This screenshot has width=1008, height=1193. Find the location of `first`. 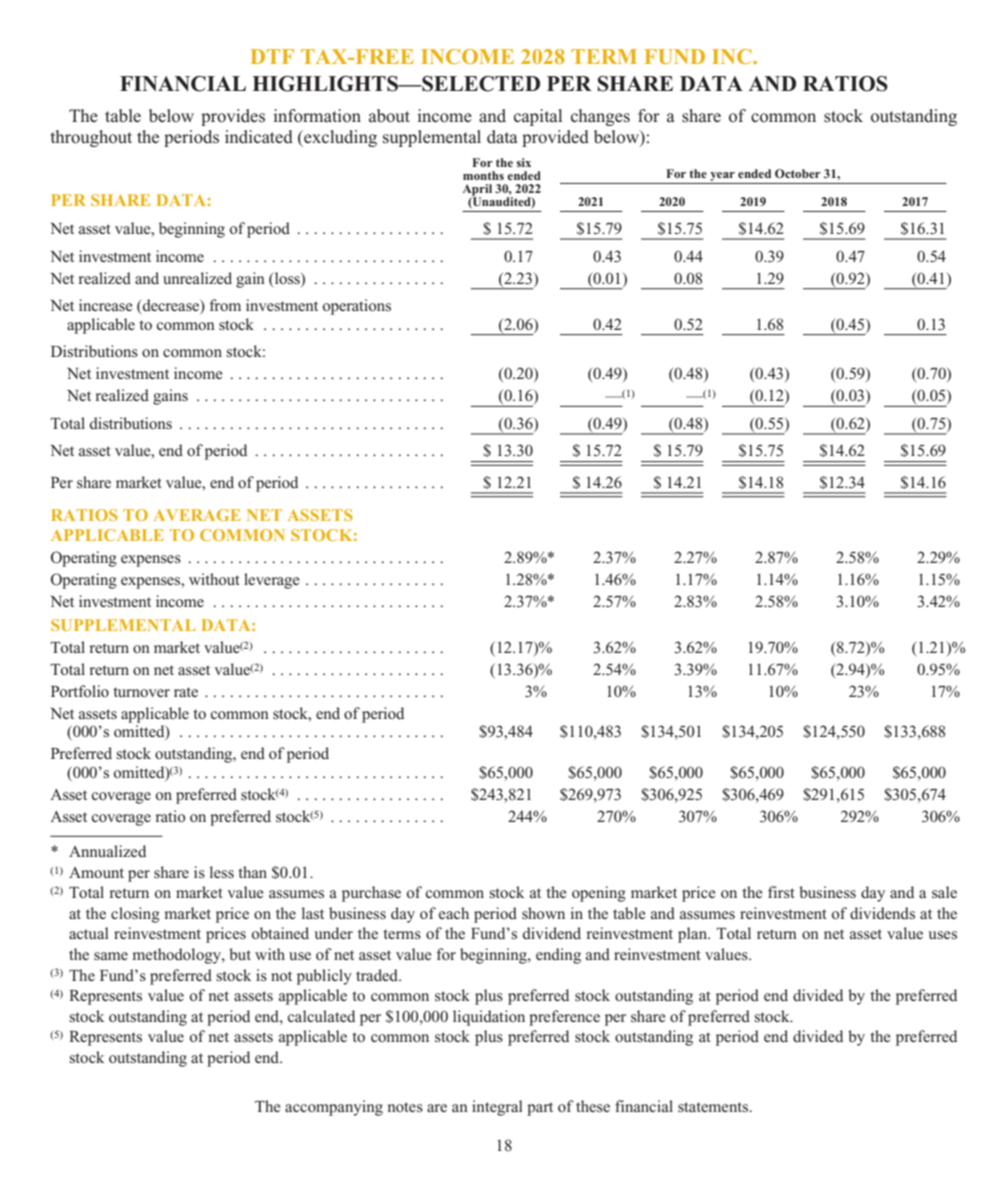

first is located at coordinates (781, 892).
